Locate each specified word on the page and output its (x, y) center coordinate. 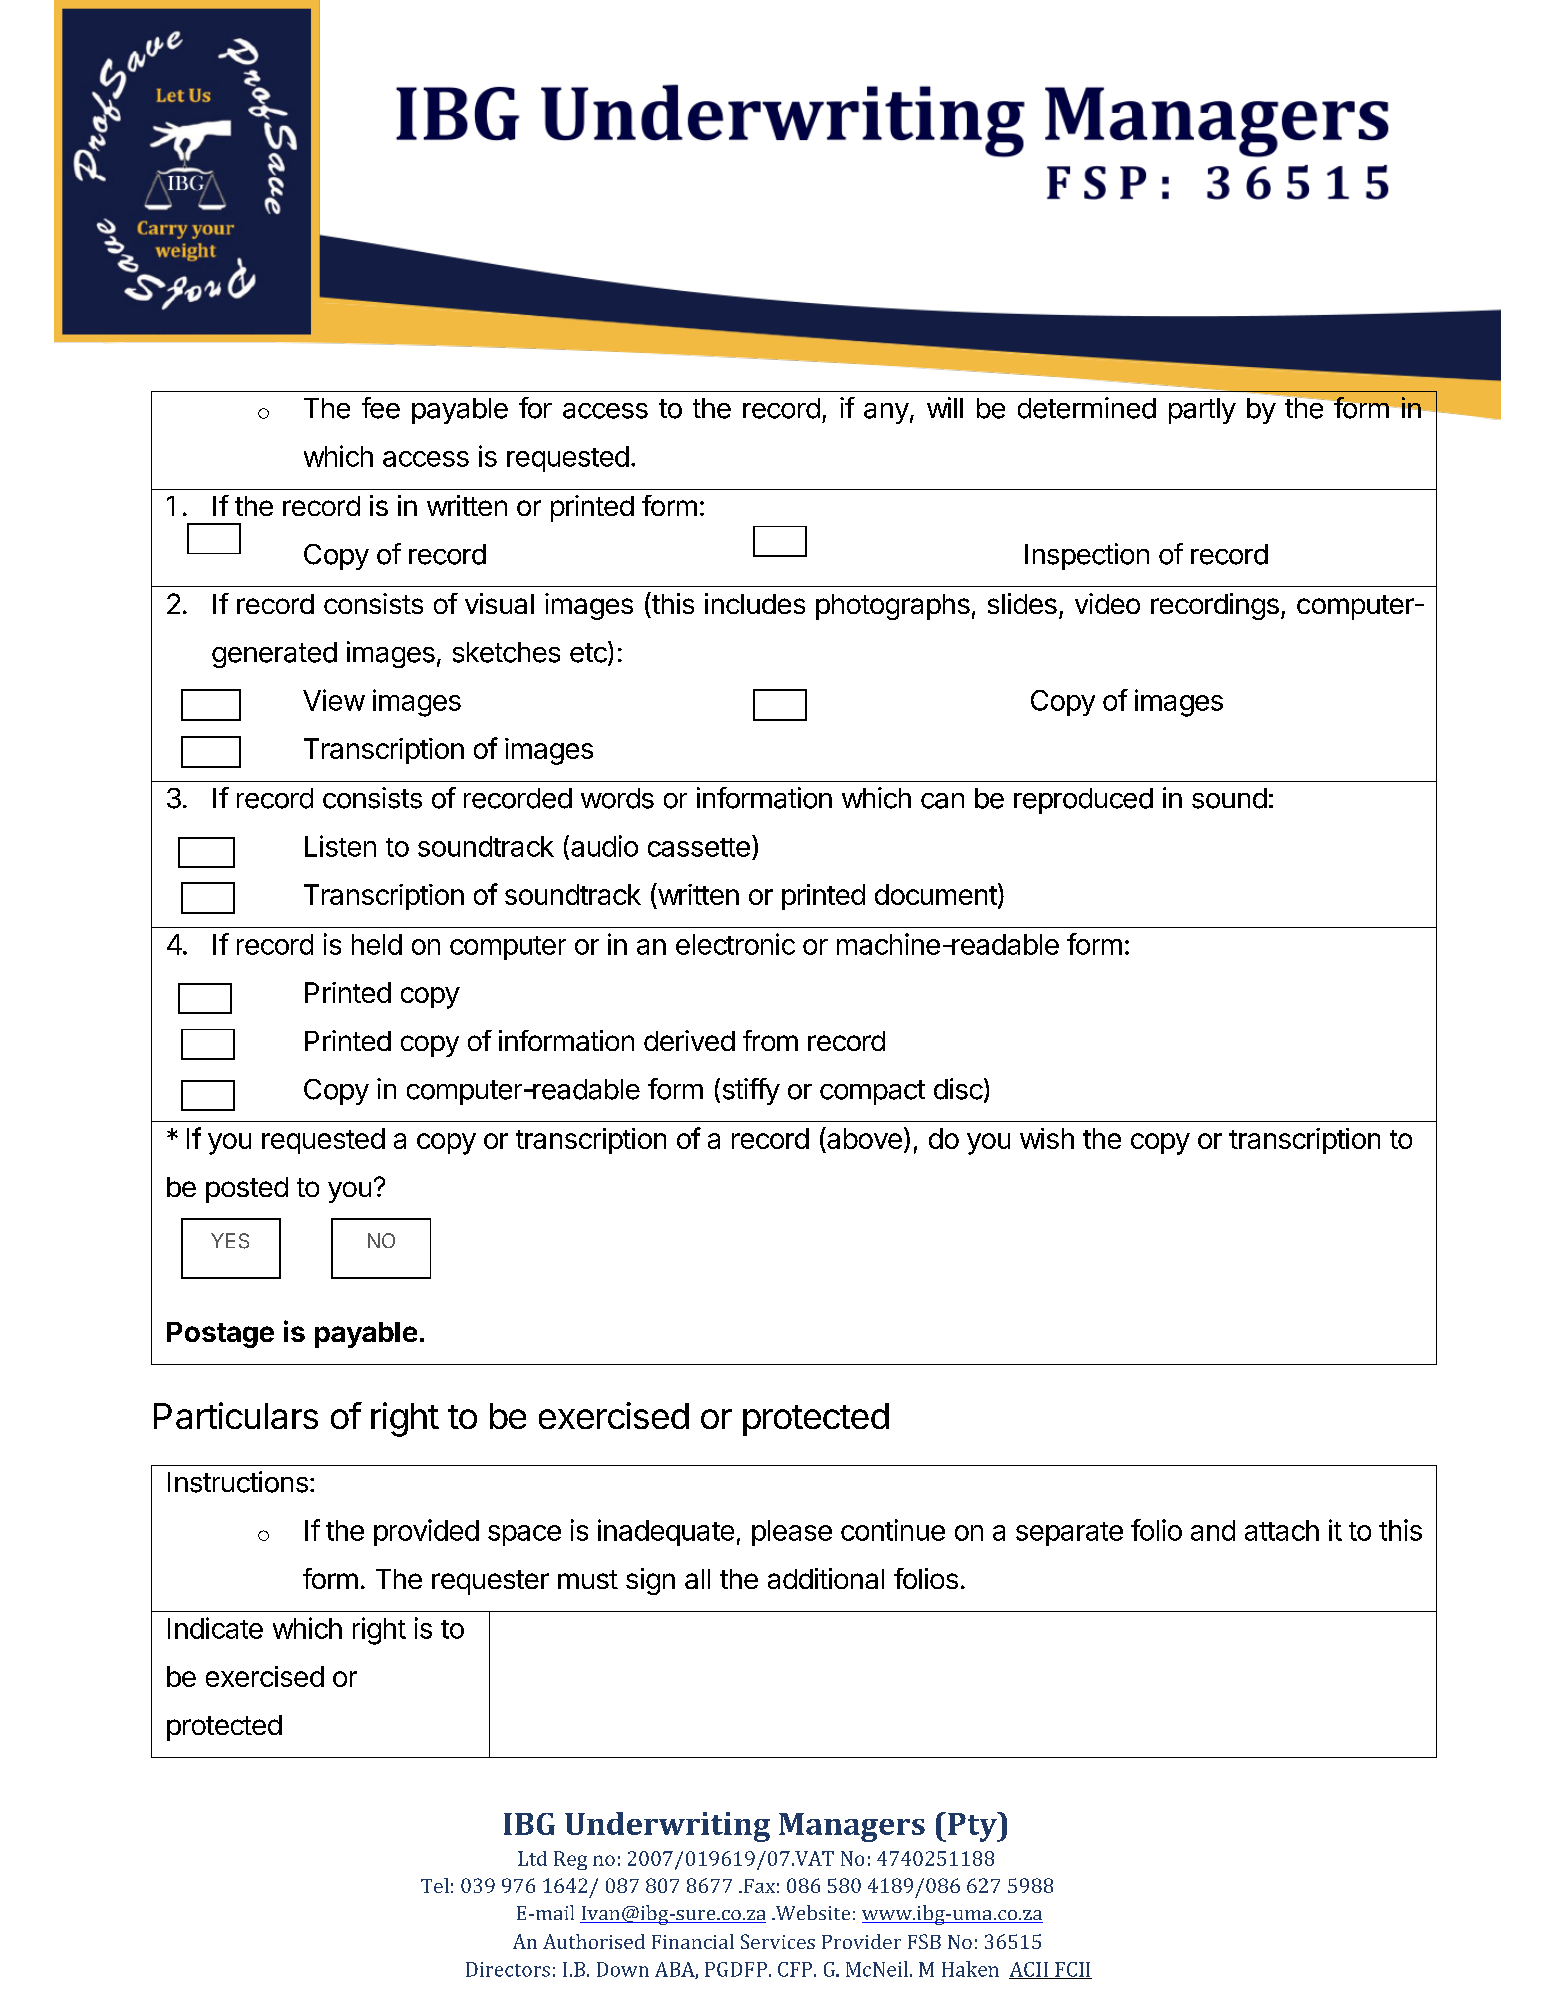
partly (1202, 411)
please (792, 1533)
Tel (435, 1885)
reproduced (1083, 801)
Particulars (236, 1415)
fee (381, 408)
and (1213, 1530)
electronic (735, 944)
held (377, 944)
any (886, 413)
